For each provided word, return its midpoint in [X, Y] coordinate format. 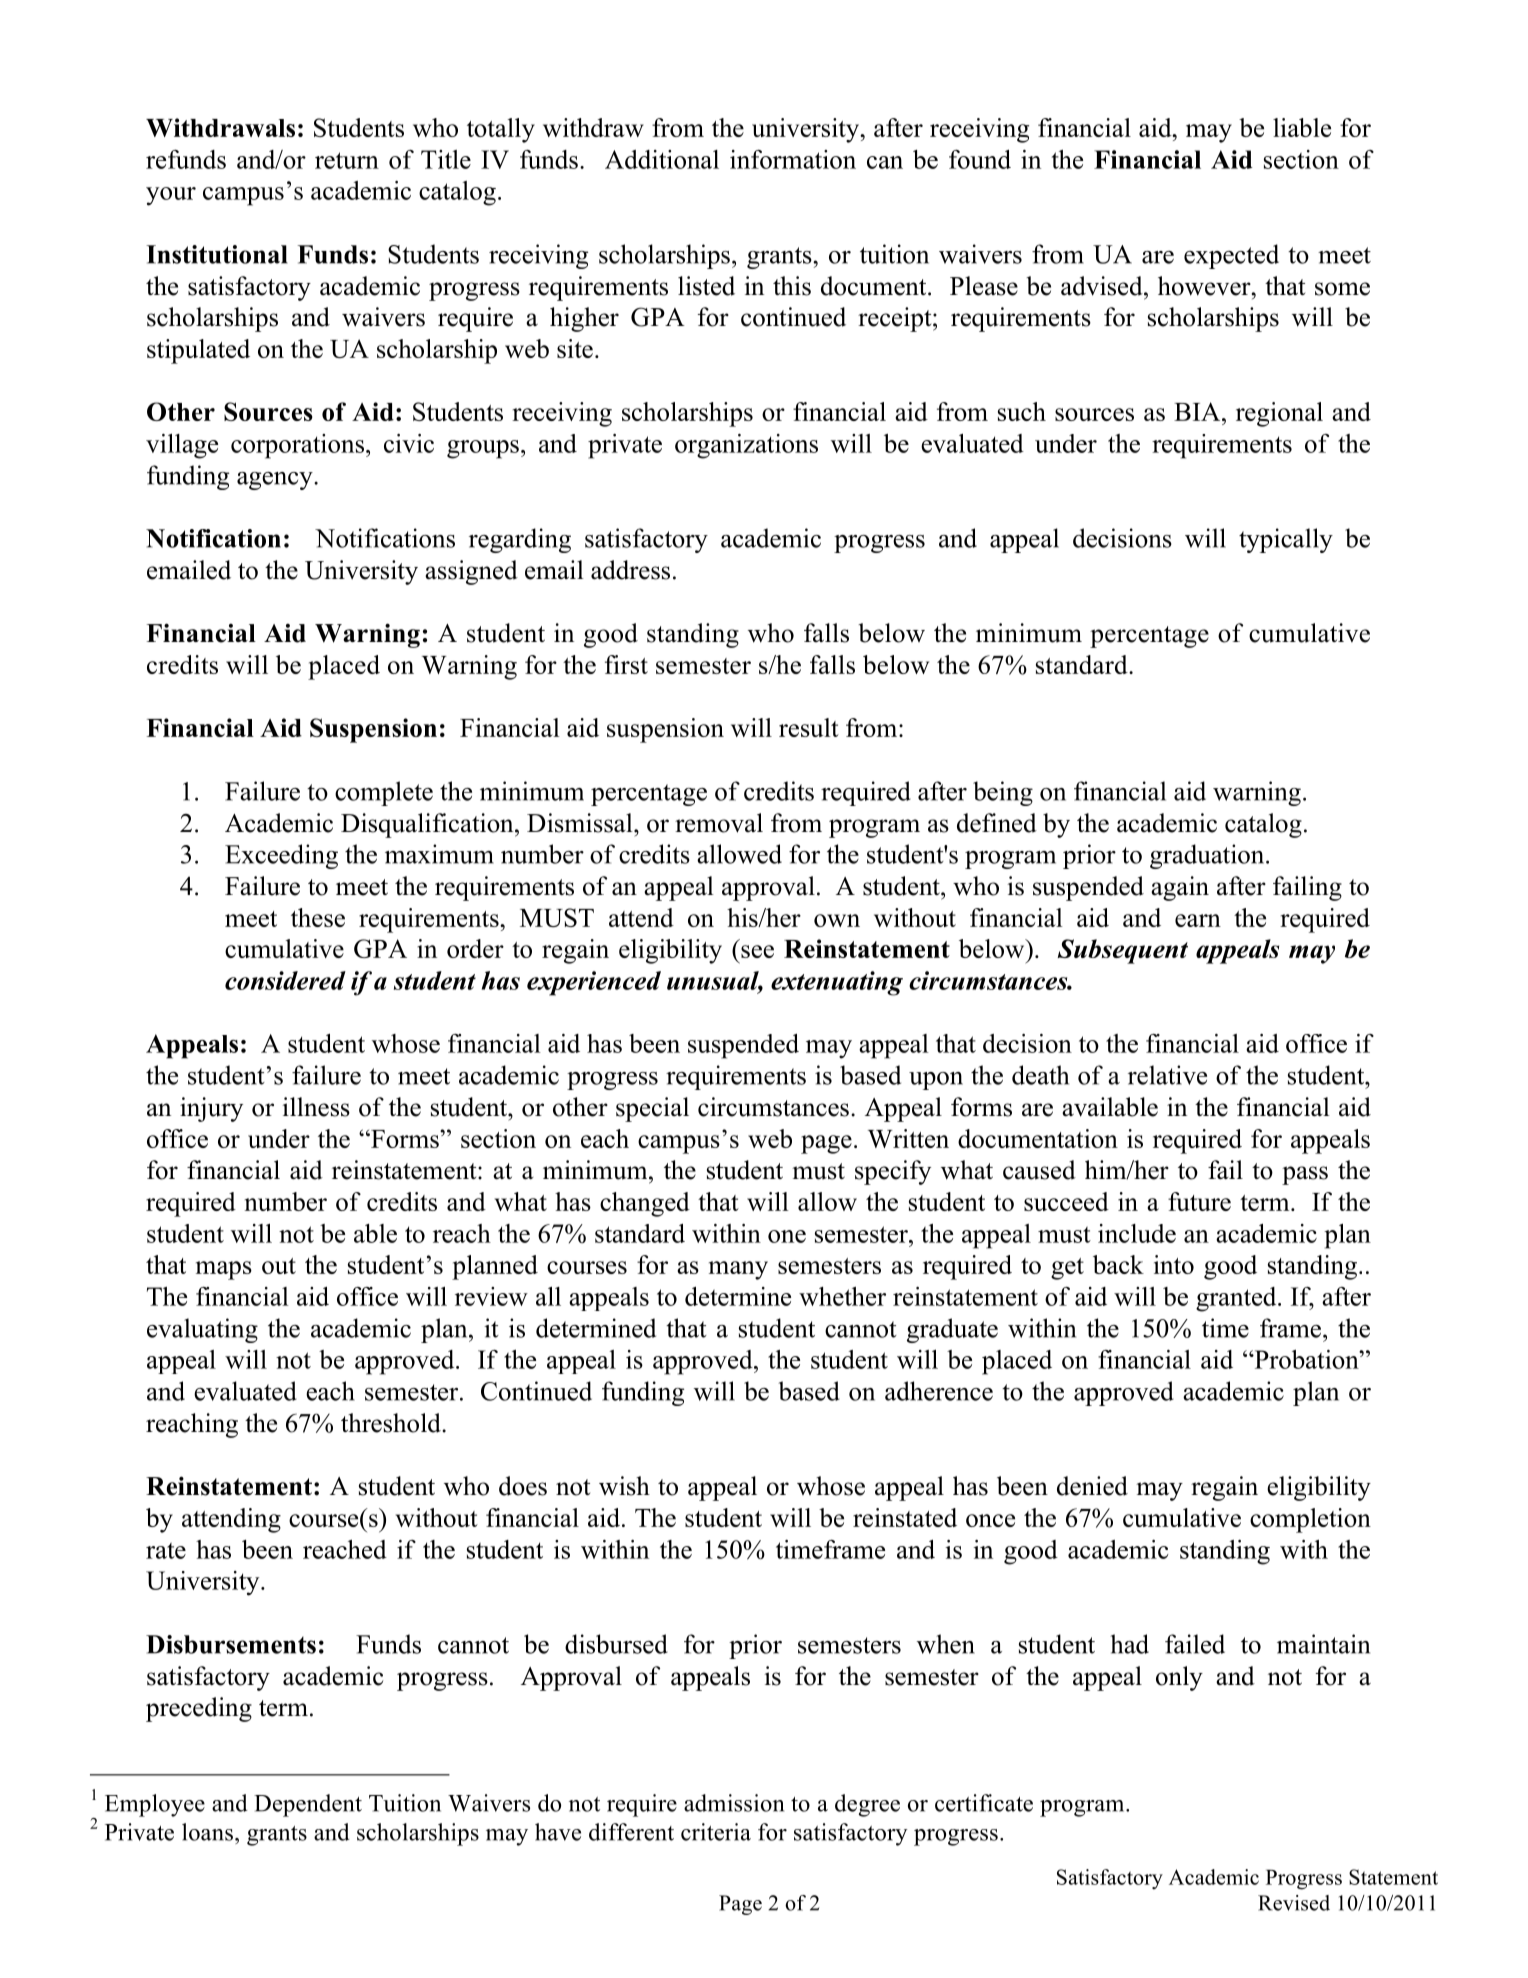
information [793, 159]
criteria [716, 1832]
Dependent [308, 1805]
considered [285, 980]
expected [1231, 256]
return [347, 160]
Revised [1294, 1903]
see [757, 951]
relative [1167, 1075]
